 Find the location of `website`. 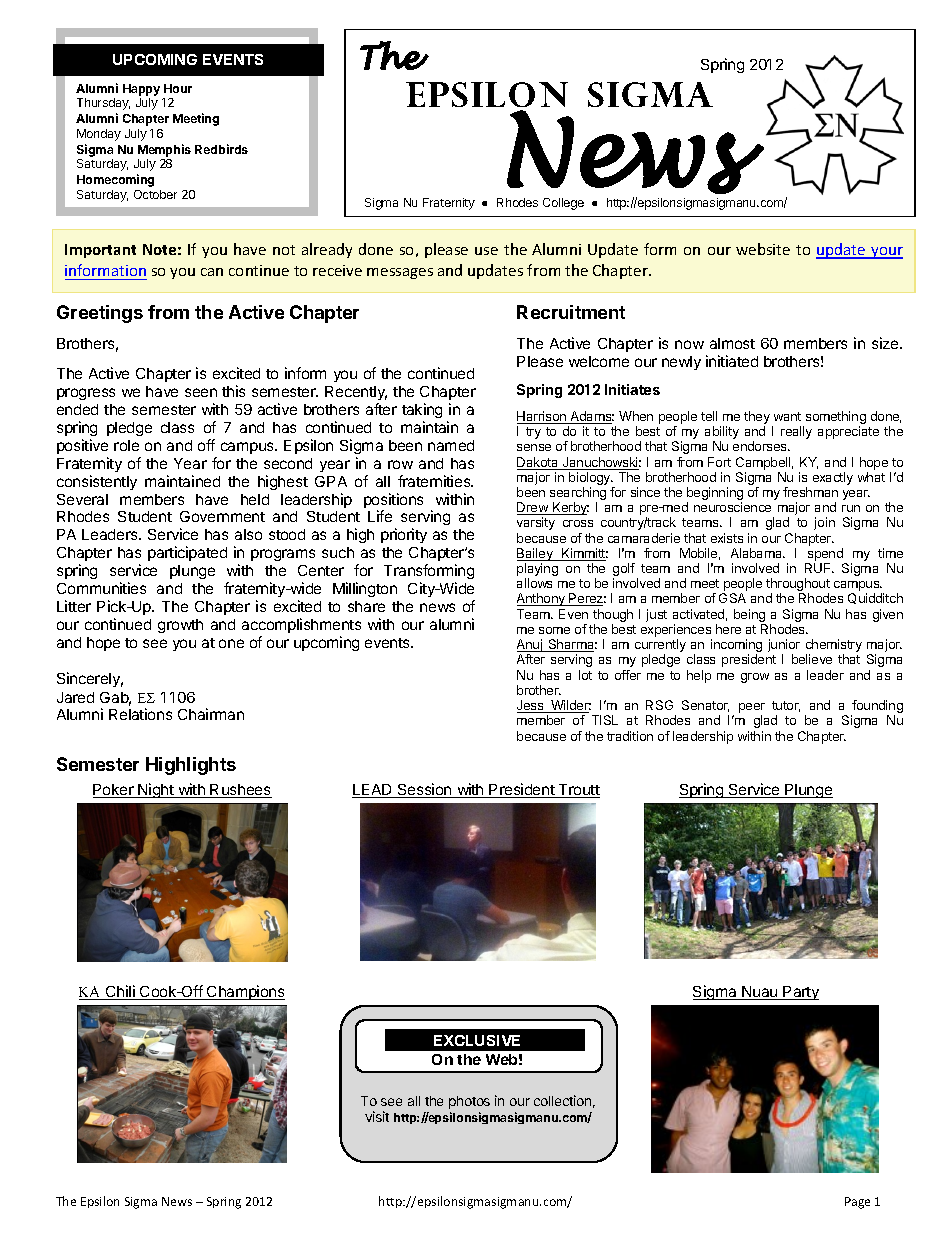

website is located at coordinates (763, 249).
